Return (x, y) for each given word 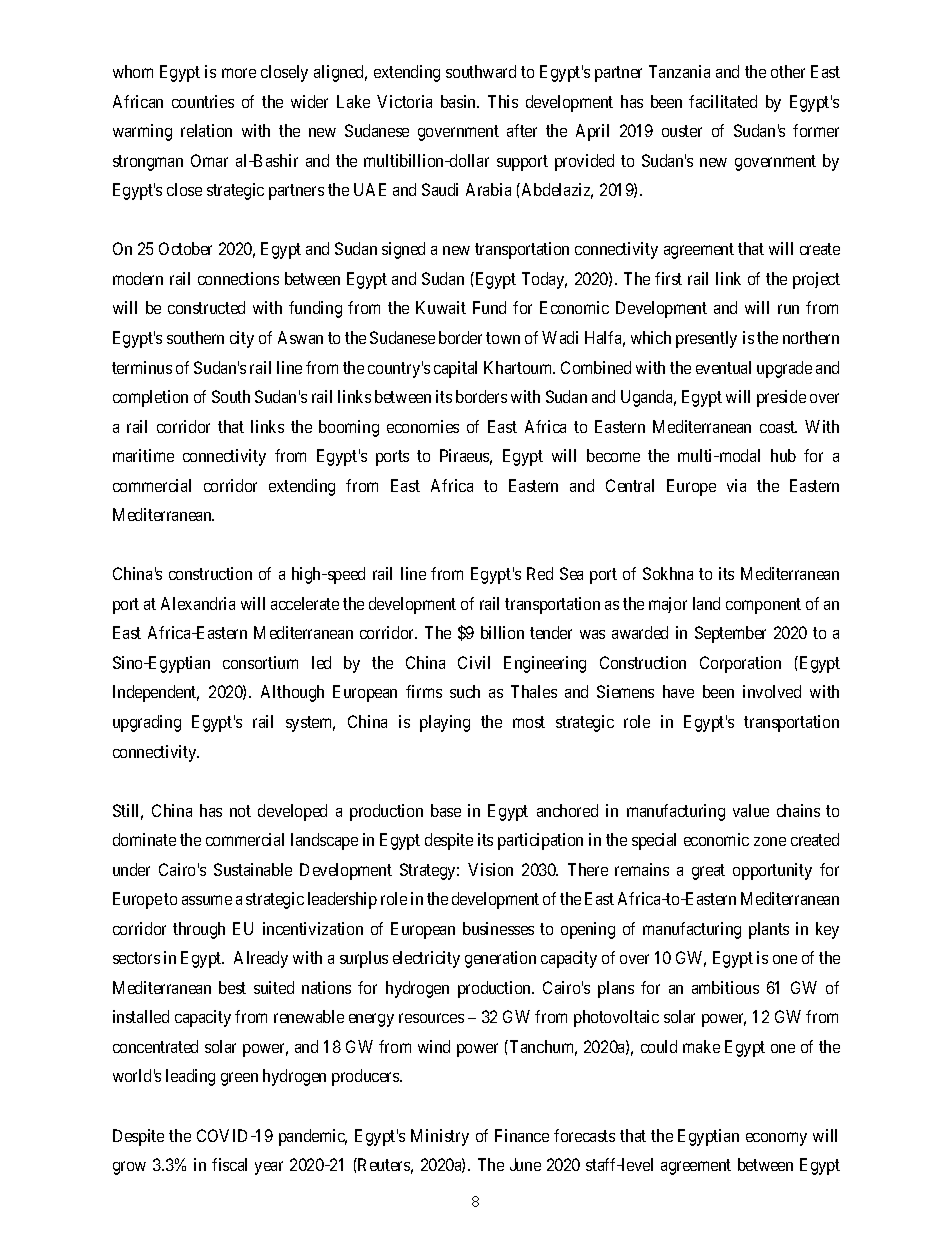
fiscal (229, 1164)
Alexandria (198, 603)
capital (455, 369)
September (730, 634)
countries (203, 101)
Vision (490, 869)
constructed (206, 307)
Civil (474, 662)
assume (207, 900)
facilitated (723, 101)
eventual (723, 367)
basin (460, 101)
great (708, 872)
